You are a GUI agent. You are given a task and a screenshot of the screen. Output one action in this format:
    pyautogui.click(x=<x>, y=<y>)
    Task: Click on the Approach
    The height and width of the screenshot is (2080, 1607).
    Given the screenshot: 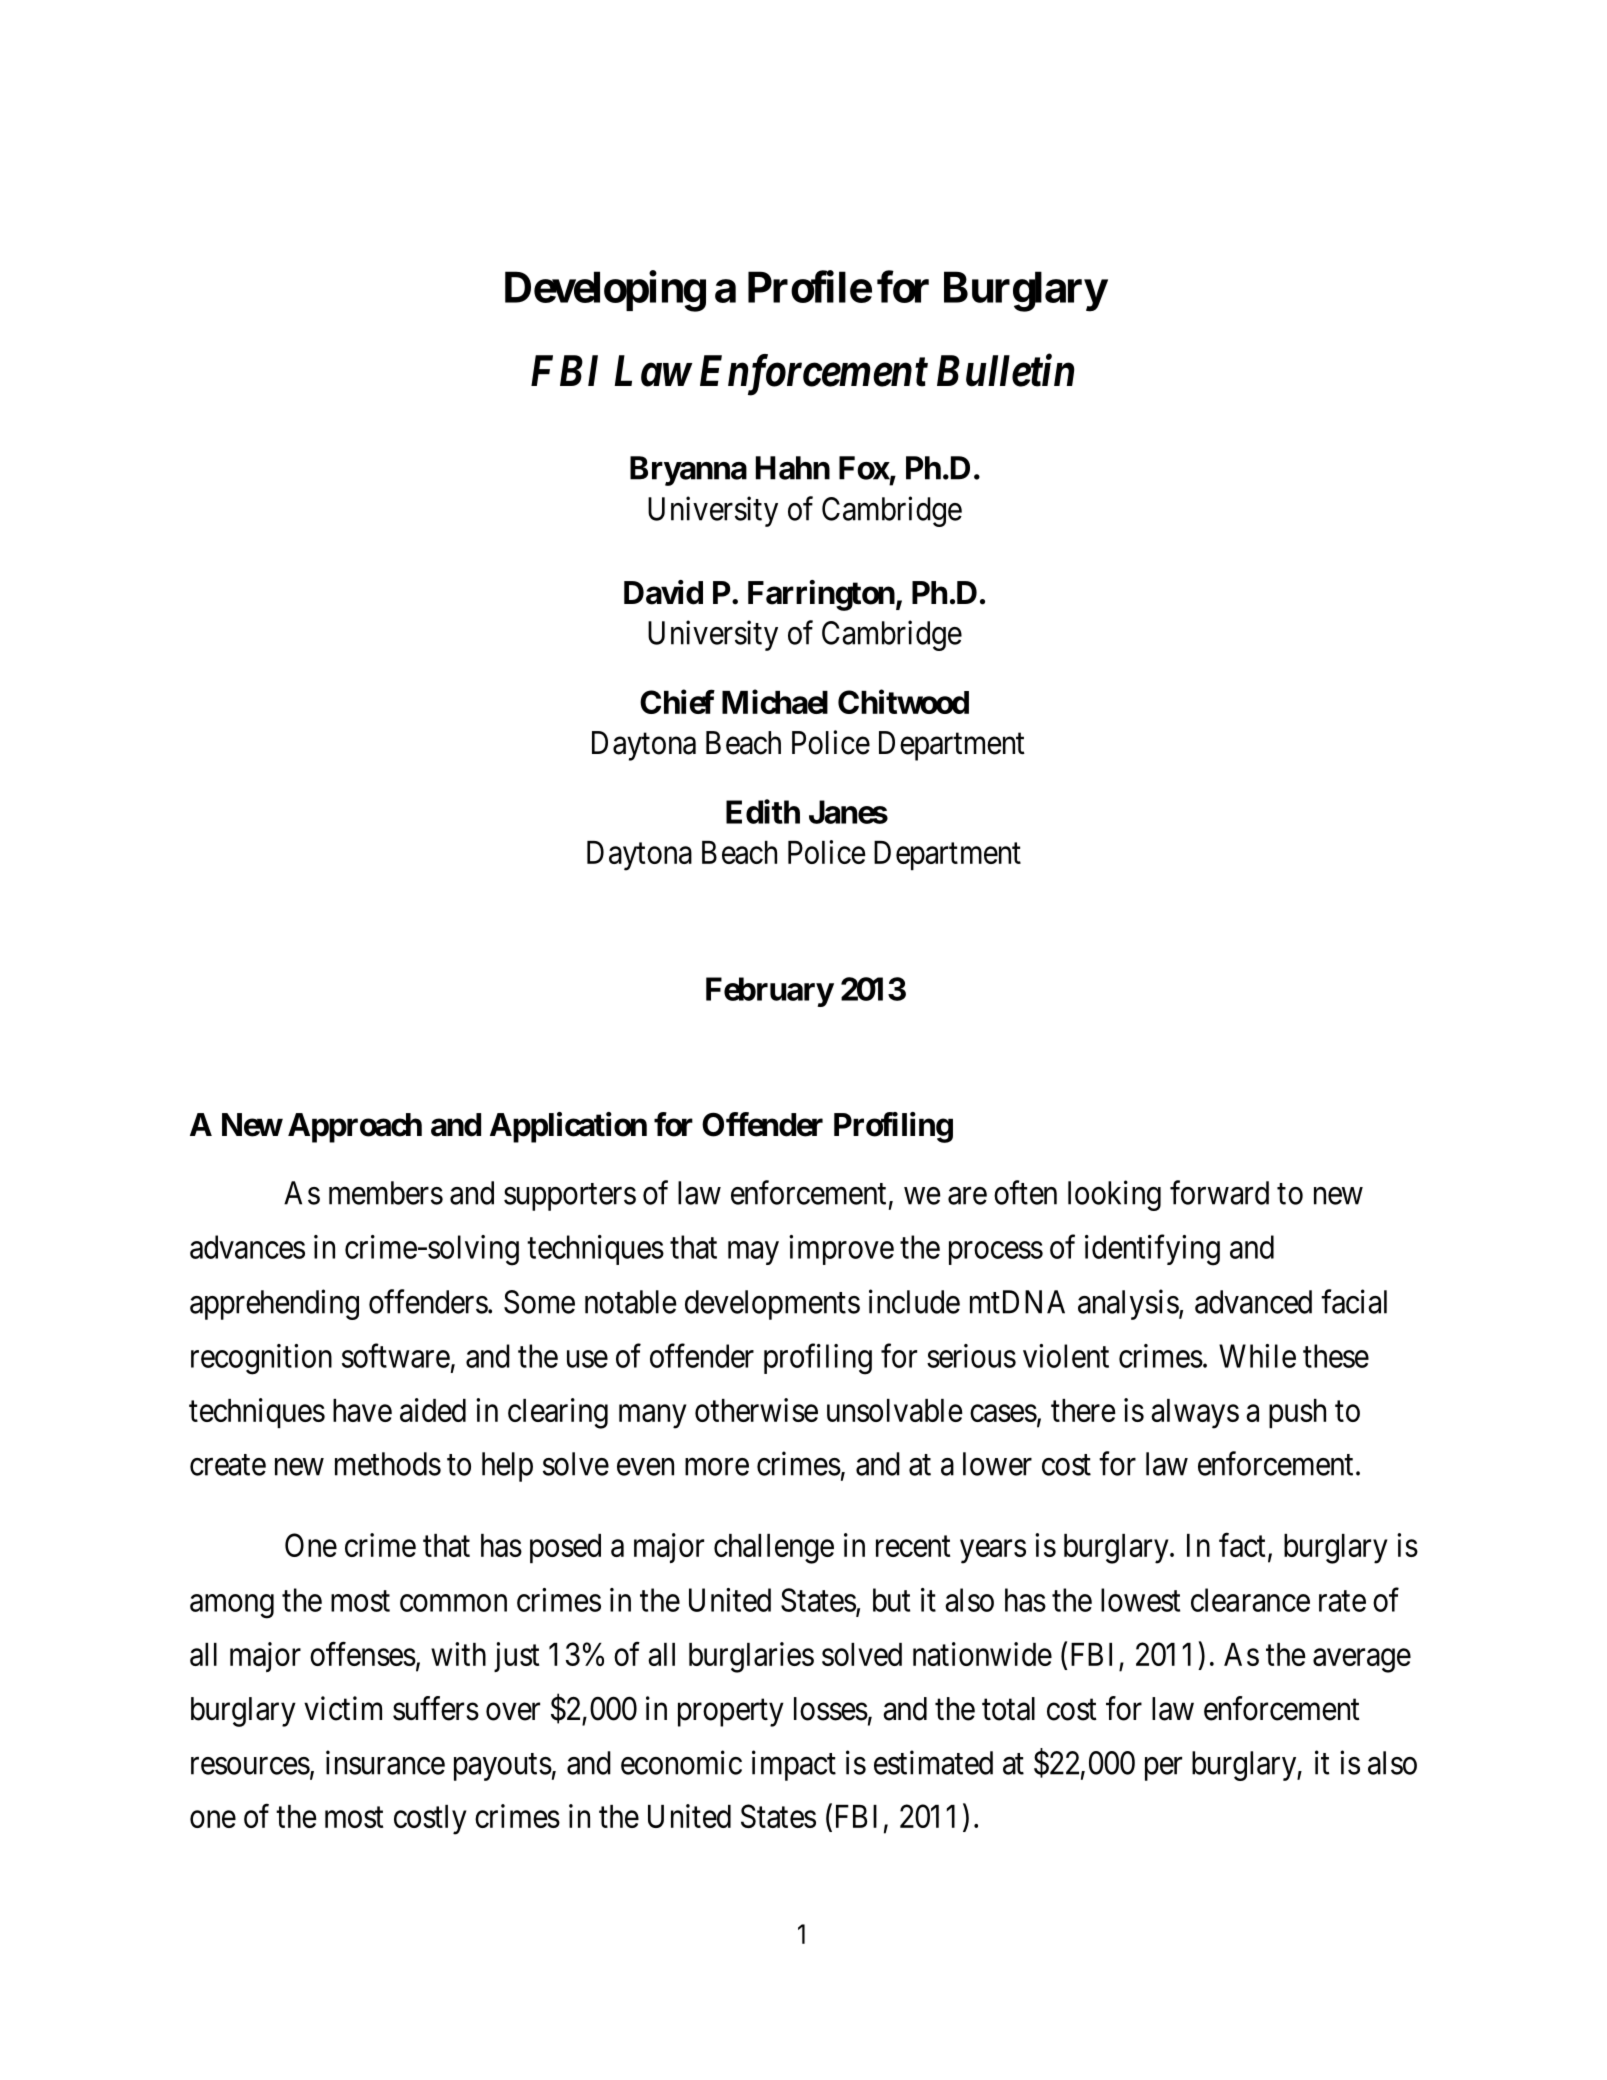 What is the action you would take?
    pyautogui.click(x=355, y=1128)
